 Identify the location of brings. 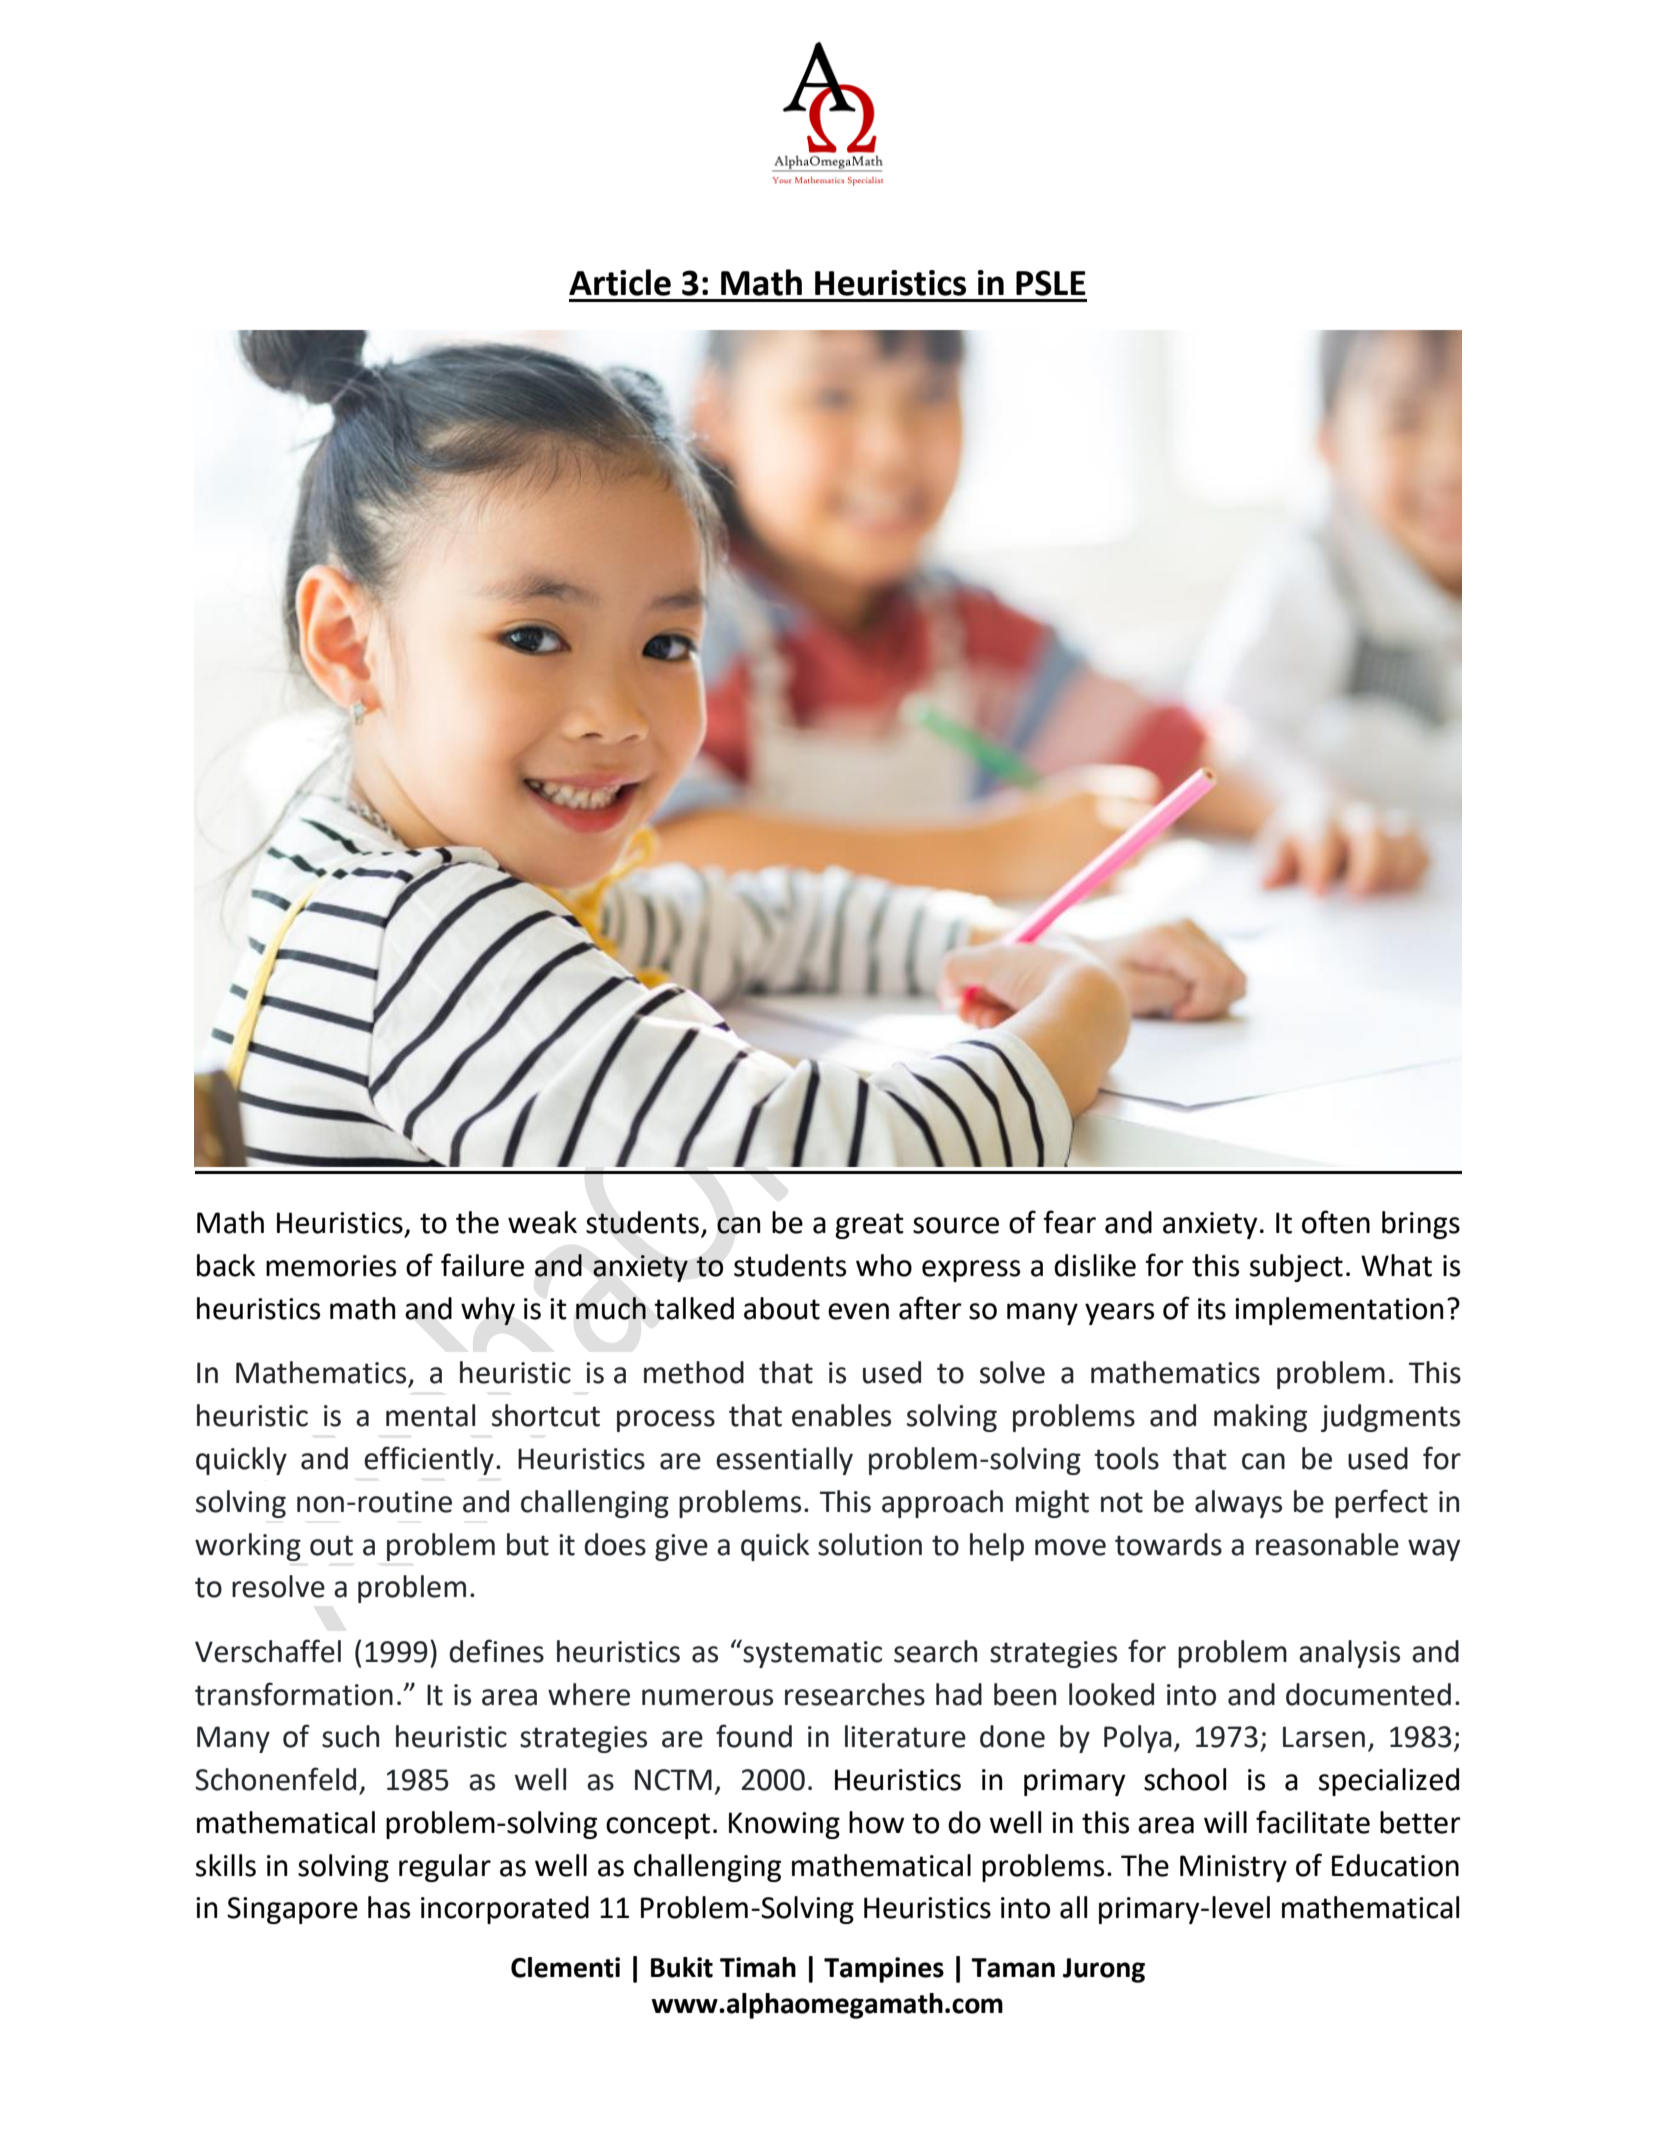
(1421, 1225).
